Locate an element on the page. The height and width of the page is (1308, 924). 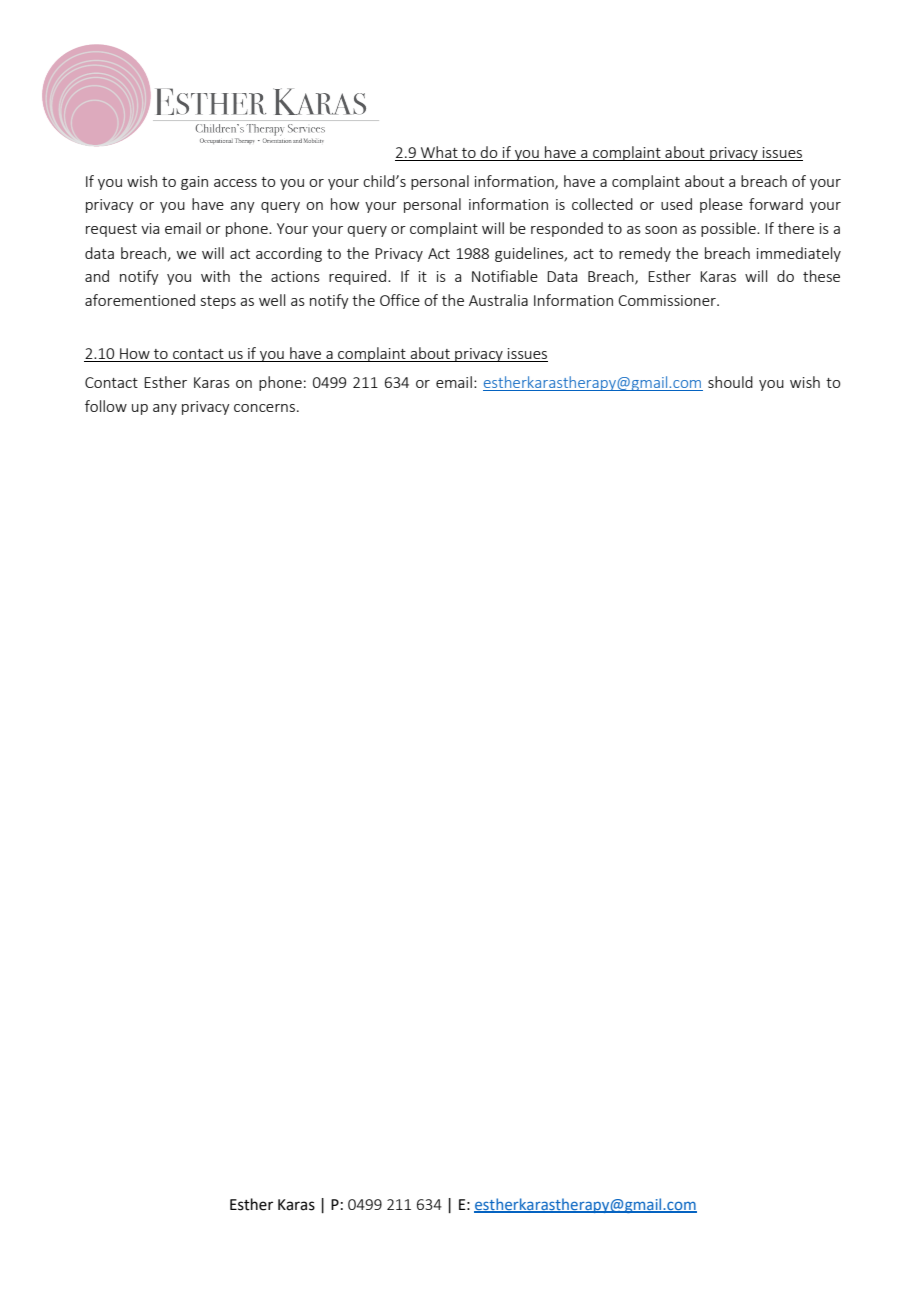
steps is located at coordinates (218, 302).
